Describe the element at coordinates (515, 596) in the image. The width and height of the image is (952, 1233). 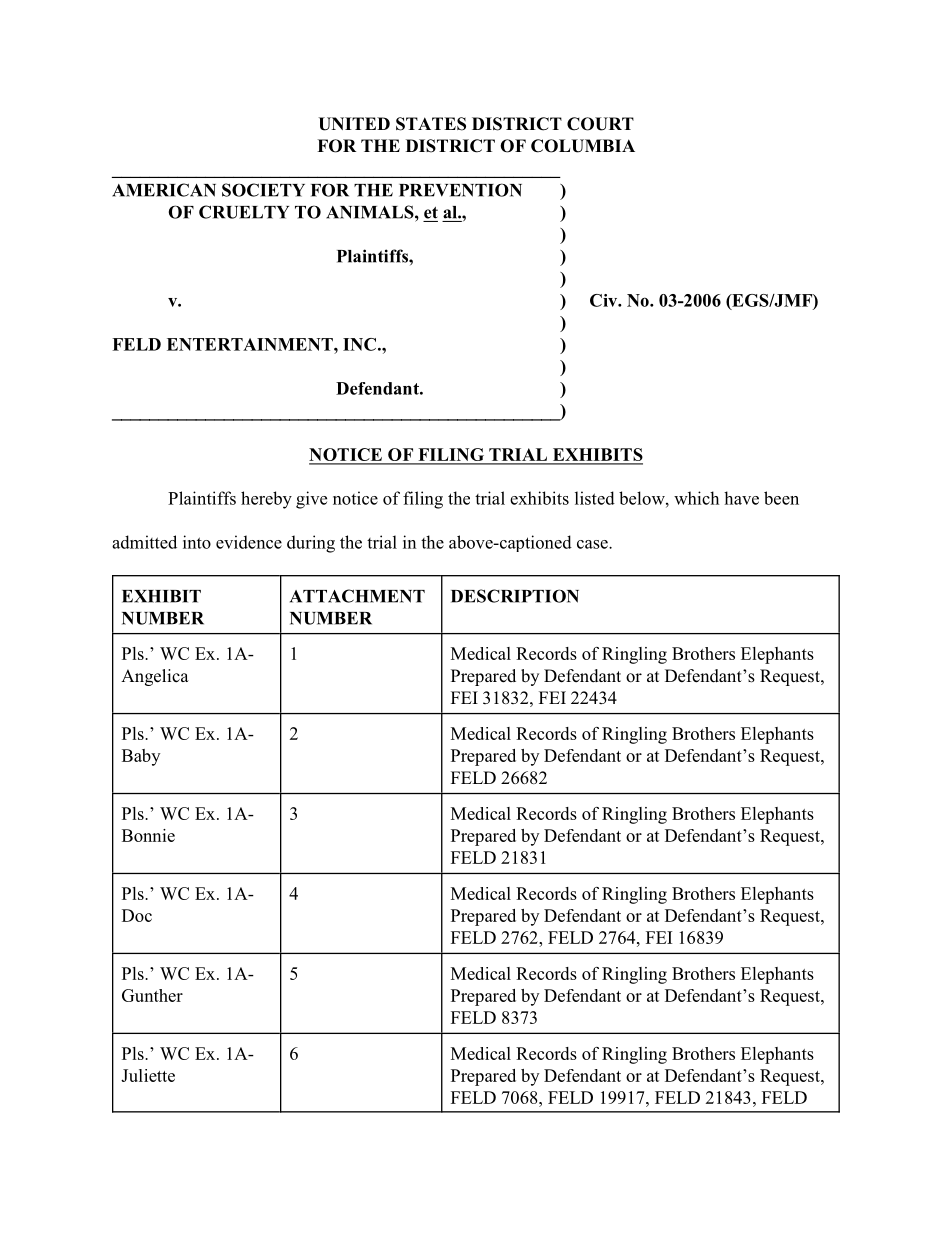
I see `DESCRIPTION` at that location.
